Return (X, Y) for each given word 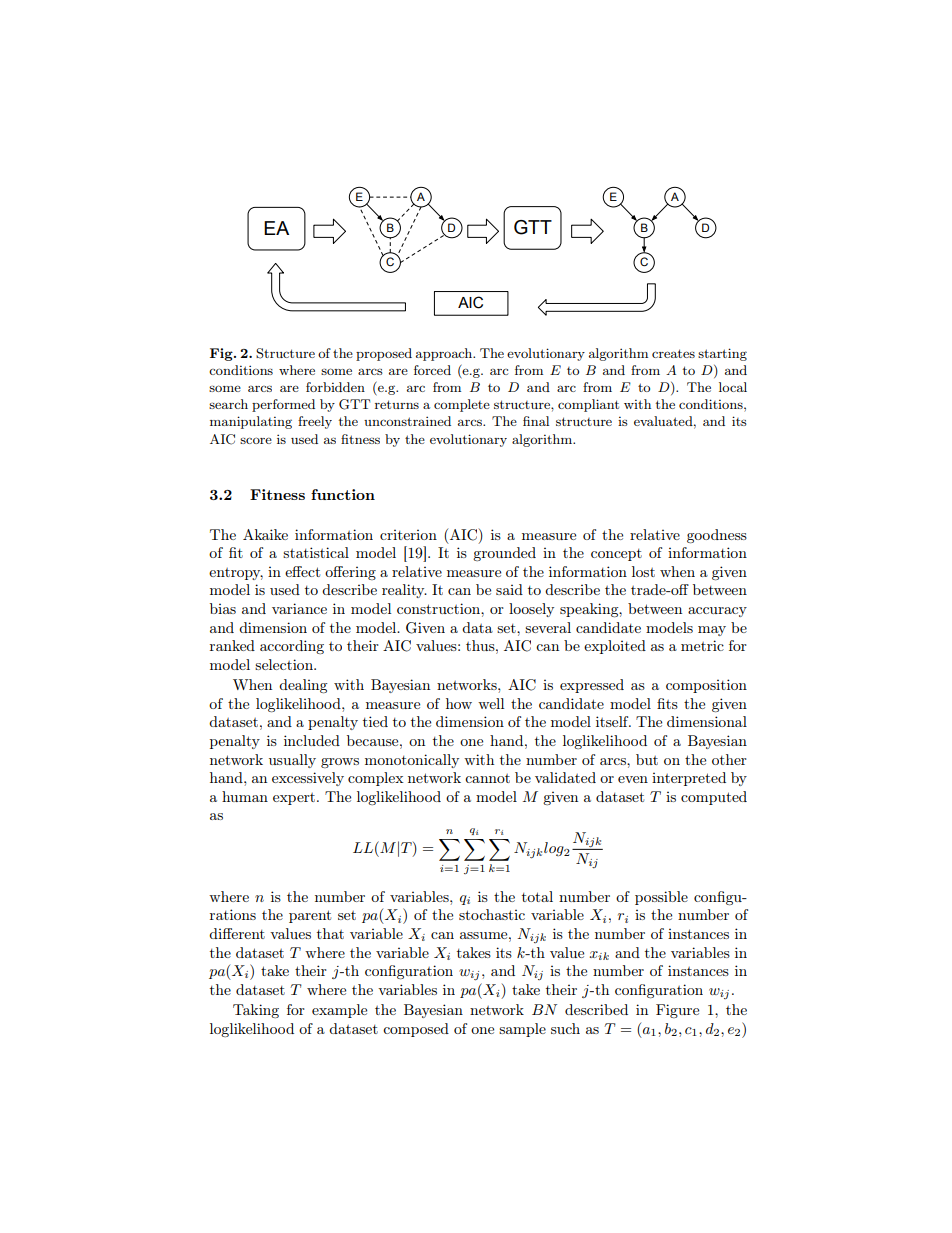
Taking (256, 1011)
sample (522, 1030)
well (491, 703)
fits (667, 703)
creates (673, 353)
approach (445, 354)
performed (283, 405)
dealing (303, 686)
